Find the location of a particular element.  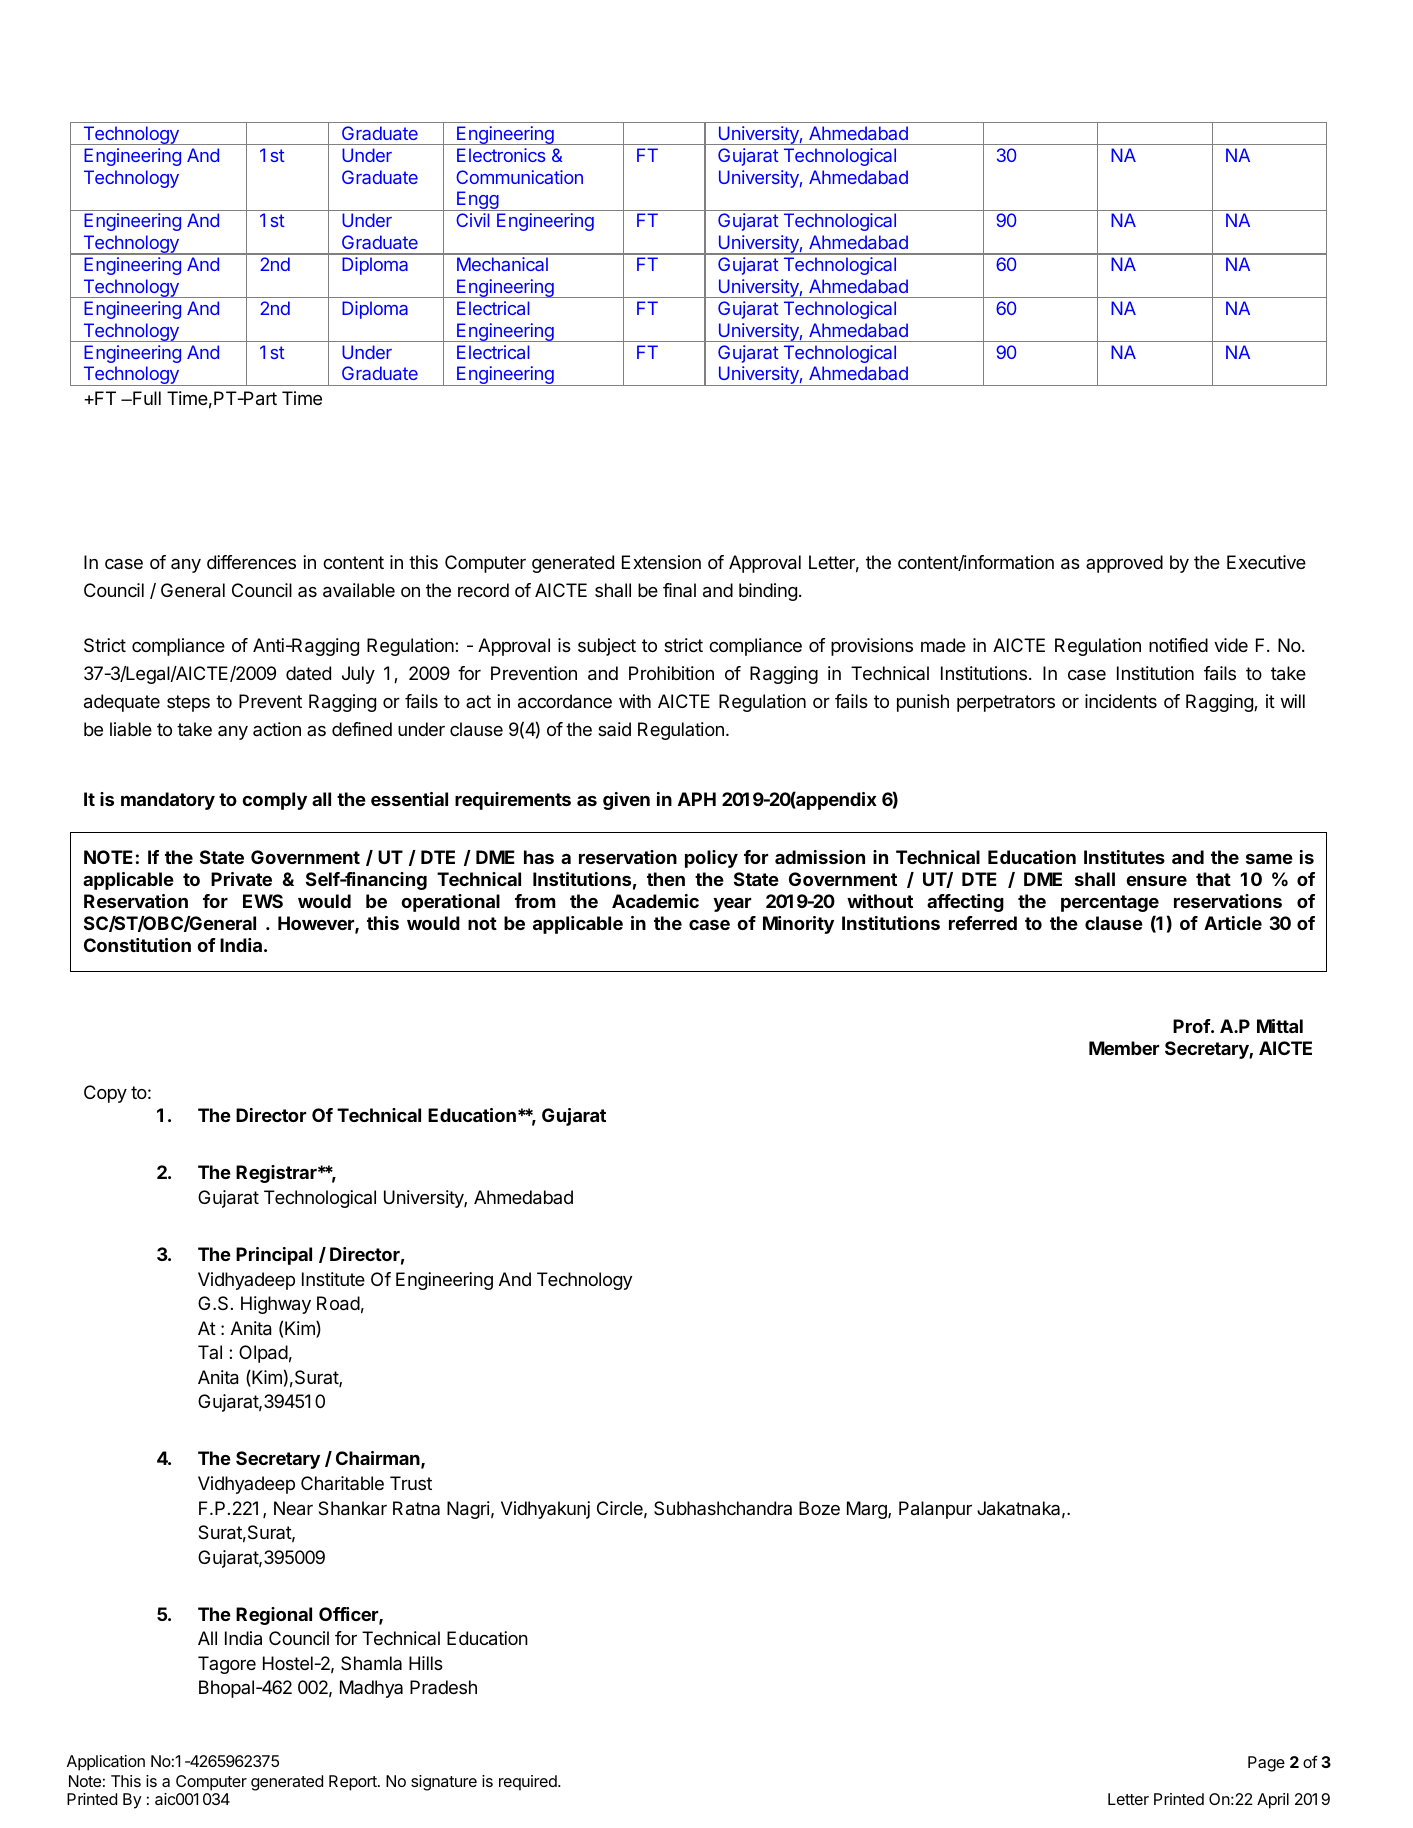

incidents is located at coordinates (1121, 701).
